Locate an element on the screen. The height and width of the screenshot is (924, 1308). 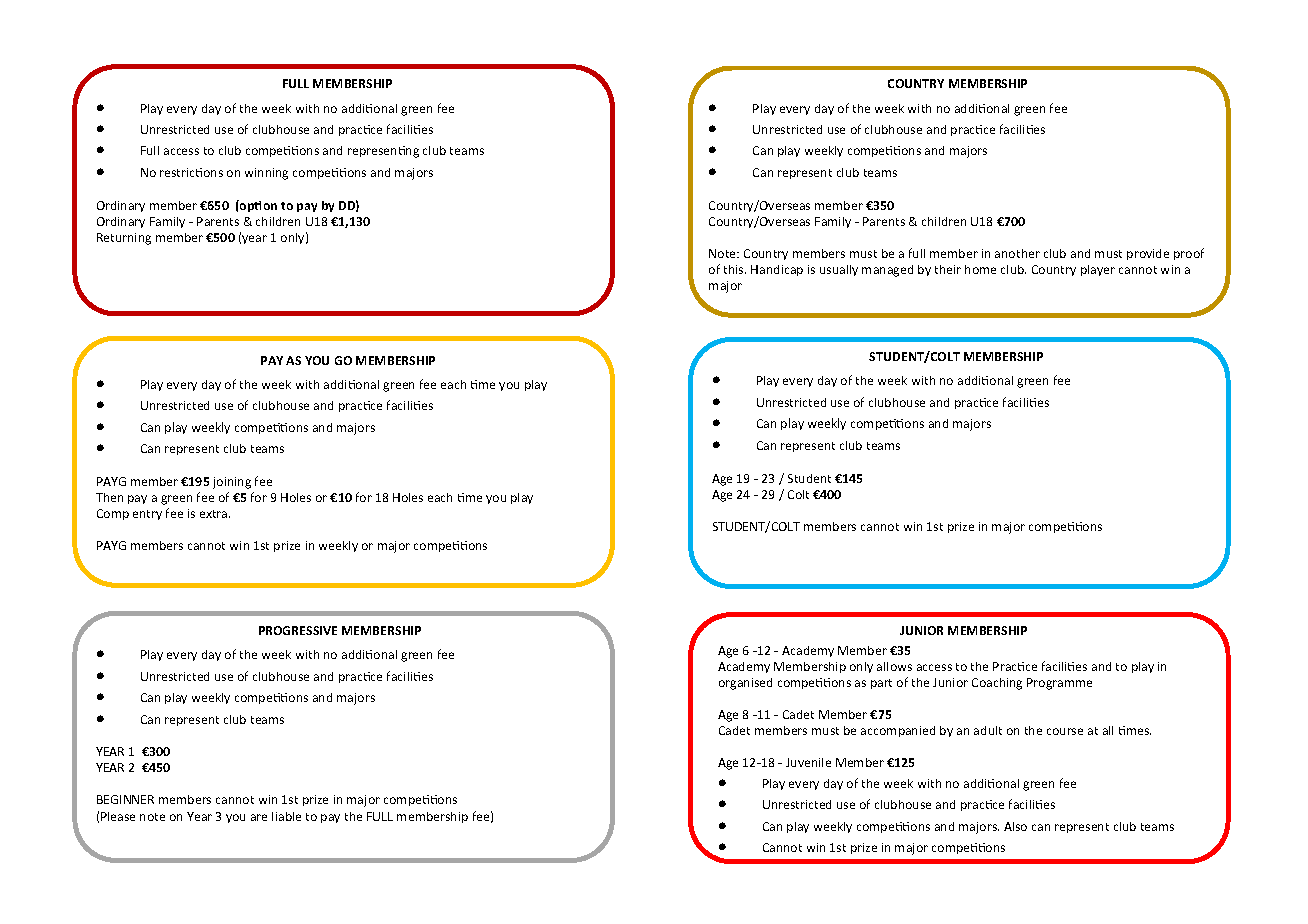
allows is located at coordinates (894, 666).
